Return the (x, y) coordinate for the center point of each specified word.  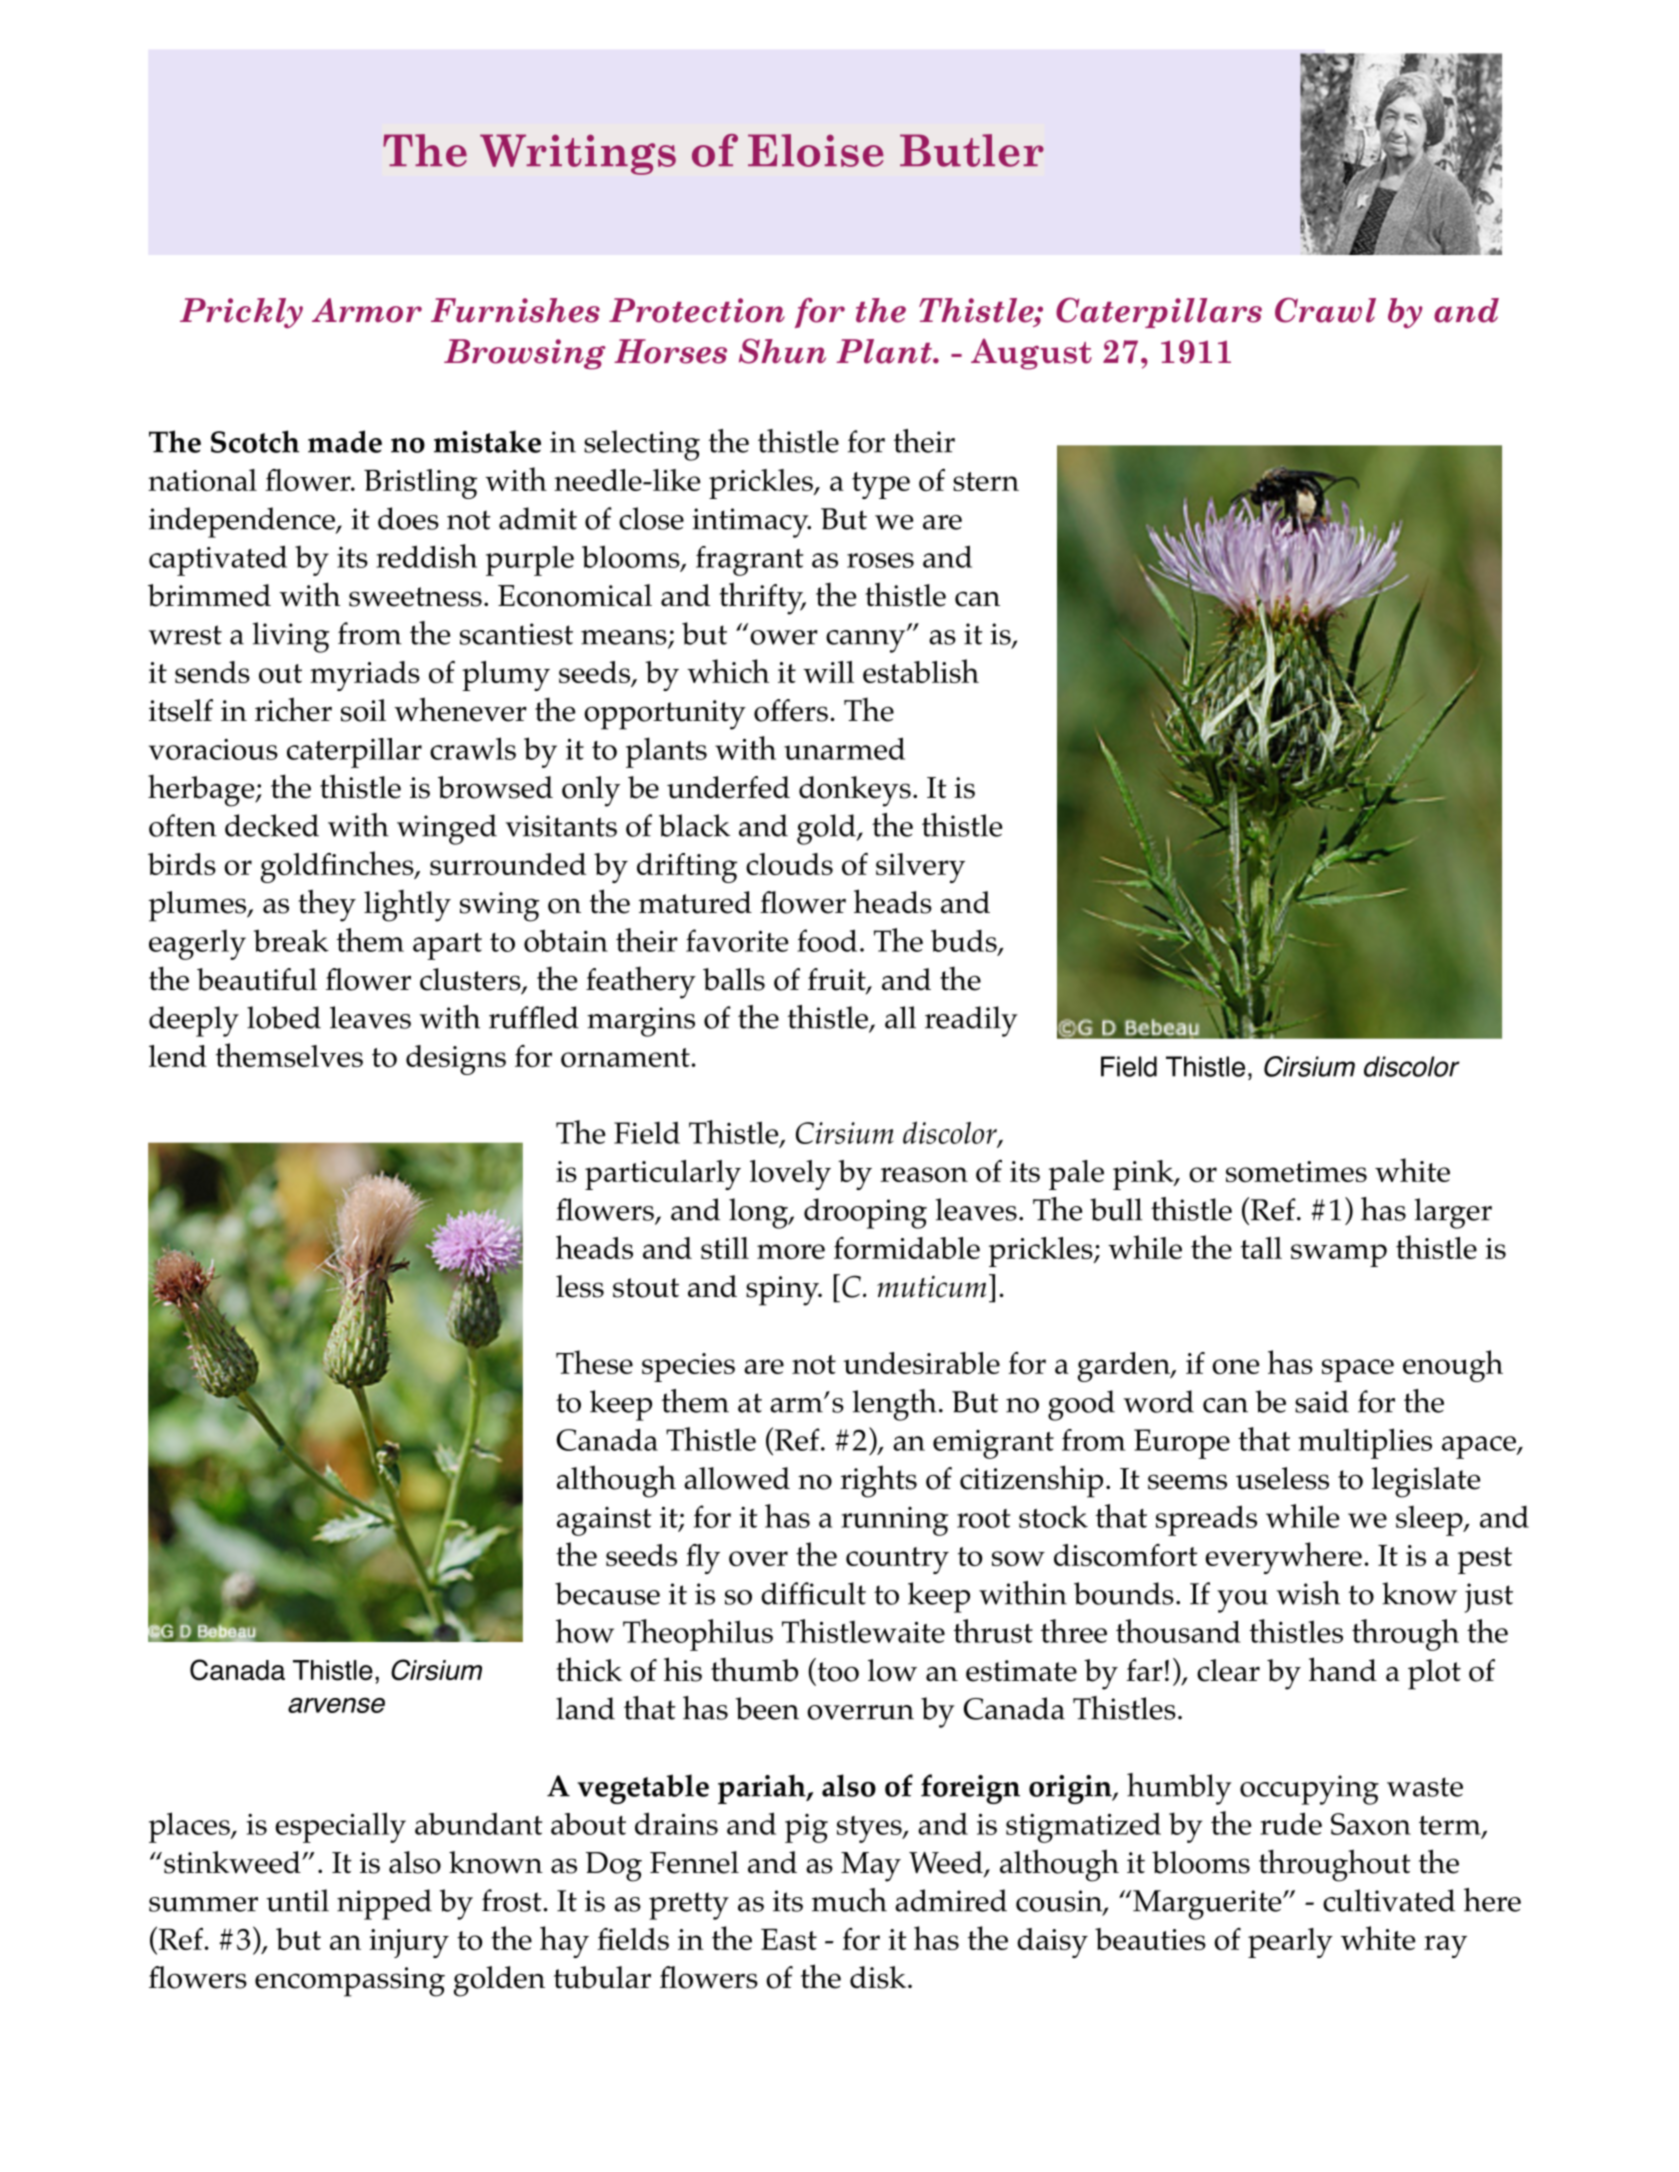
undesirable (921, 1363)
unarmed (844, 748)
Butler (972, 150)
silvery (920, 868)
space (1358, 1370)
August (1031, 354)
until (297, 1900)
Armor (367, 310)
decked (272, 825)
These (594, 1362)
